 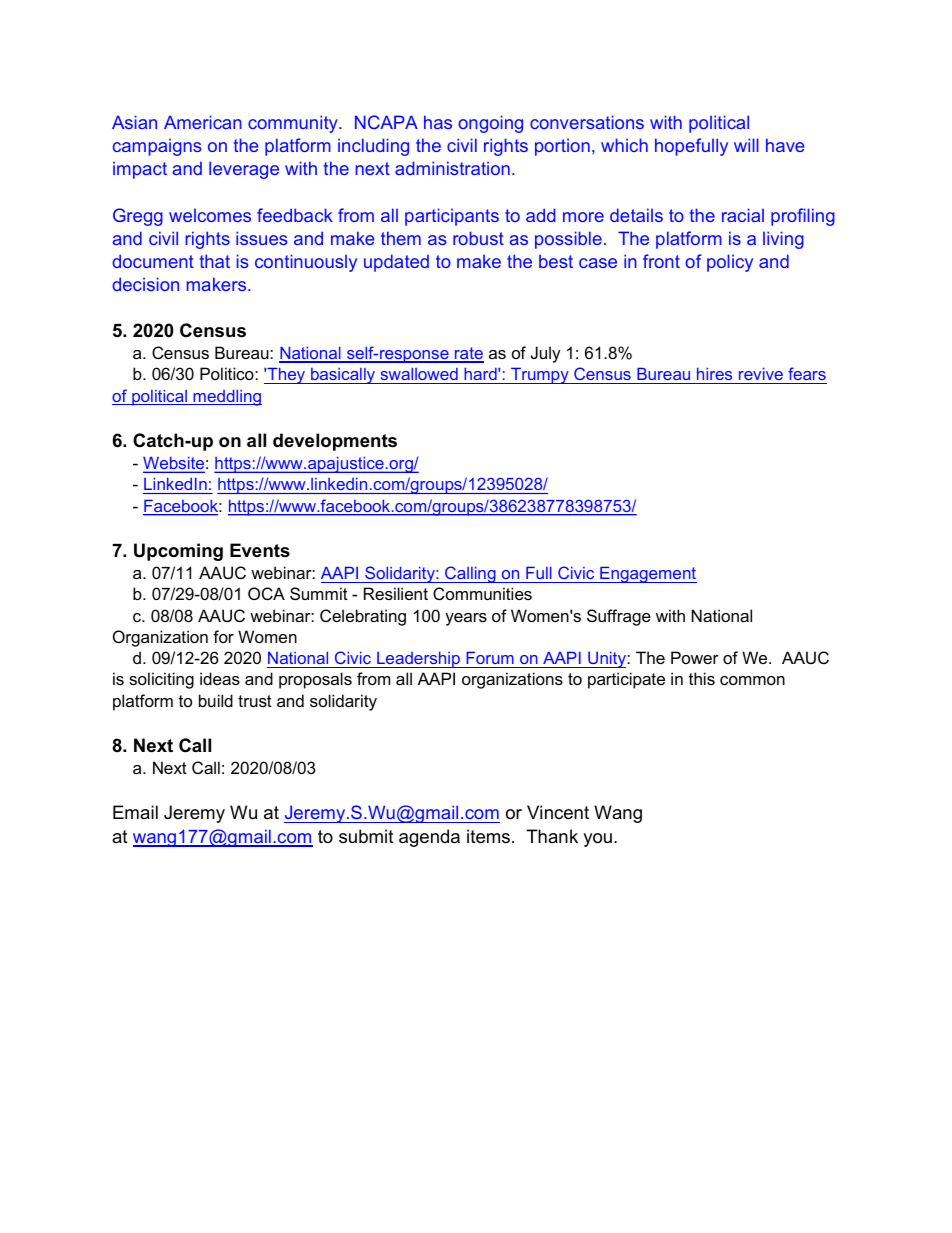 What do you see at coordinates (488, 836) in the page?
I see `items` at bounding box center [488, 836].
